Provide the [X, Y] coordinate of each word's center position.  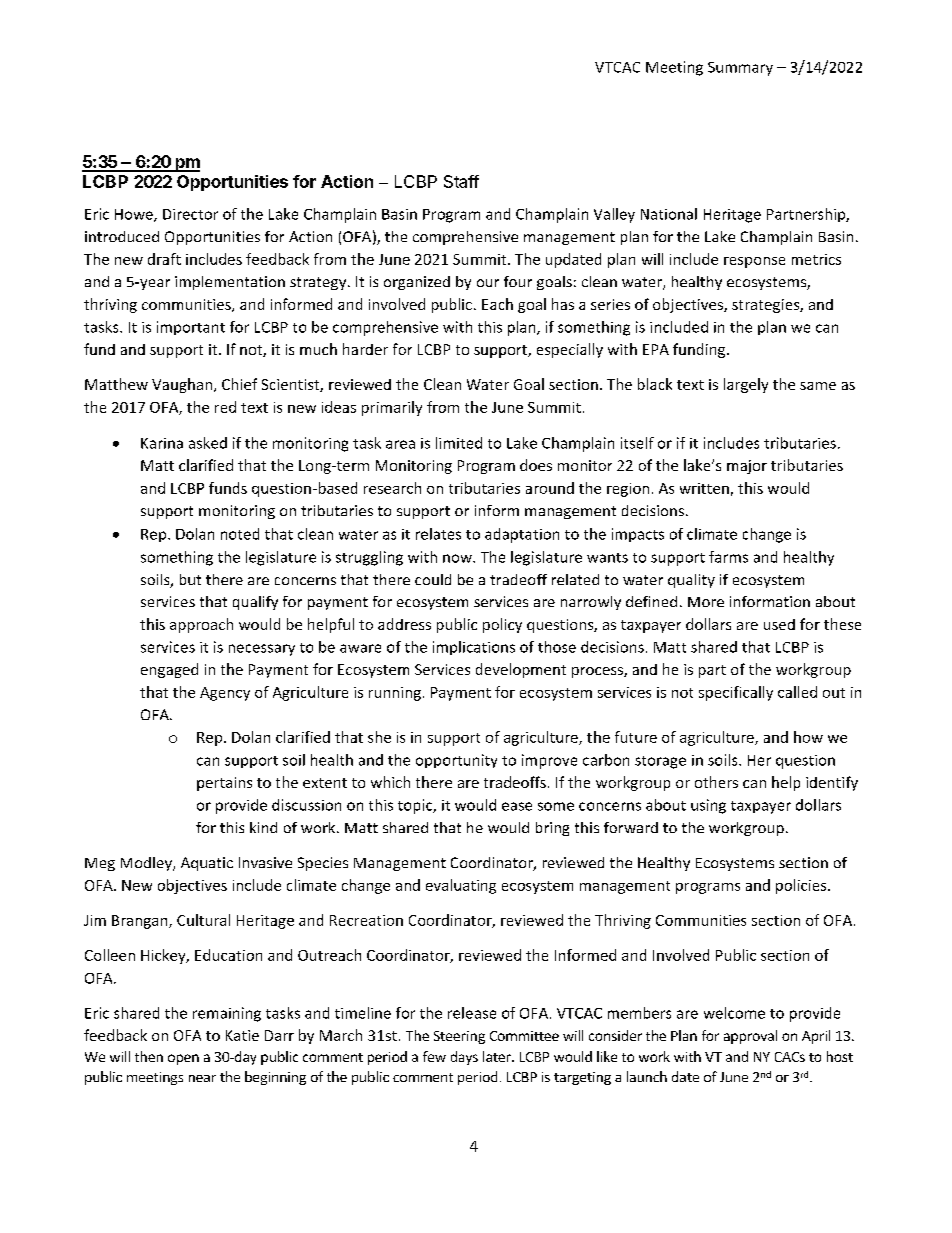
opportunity [456, 761]
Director [190, 214]
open [183, 1059]
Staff [461, 181]
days [464, 1058]
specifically [736, 693]
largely [746, 385]
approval [750, 1037]
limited [459, 443]
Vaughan [182, 385]
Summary [740, 69]
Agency [225, 694]
